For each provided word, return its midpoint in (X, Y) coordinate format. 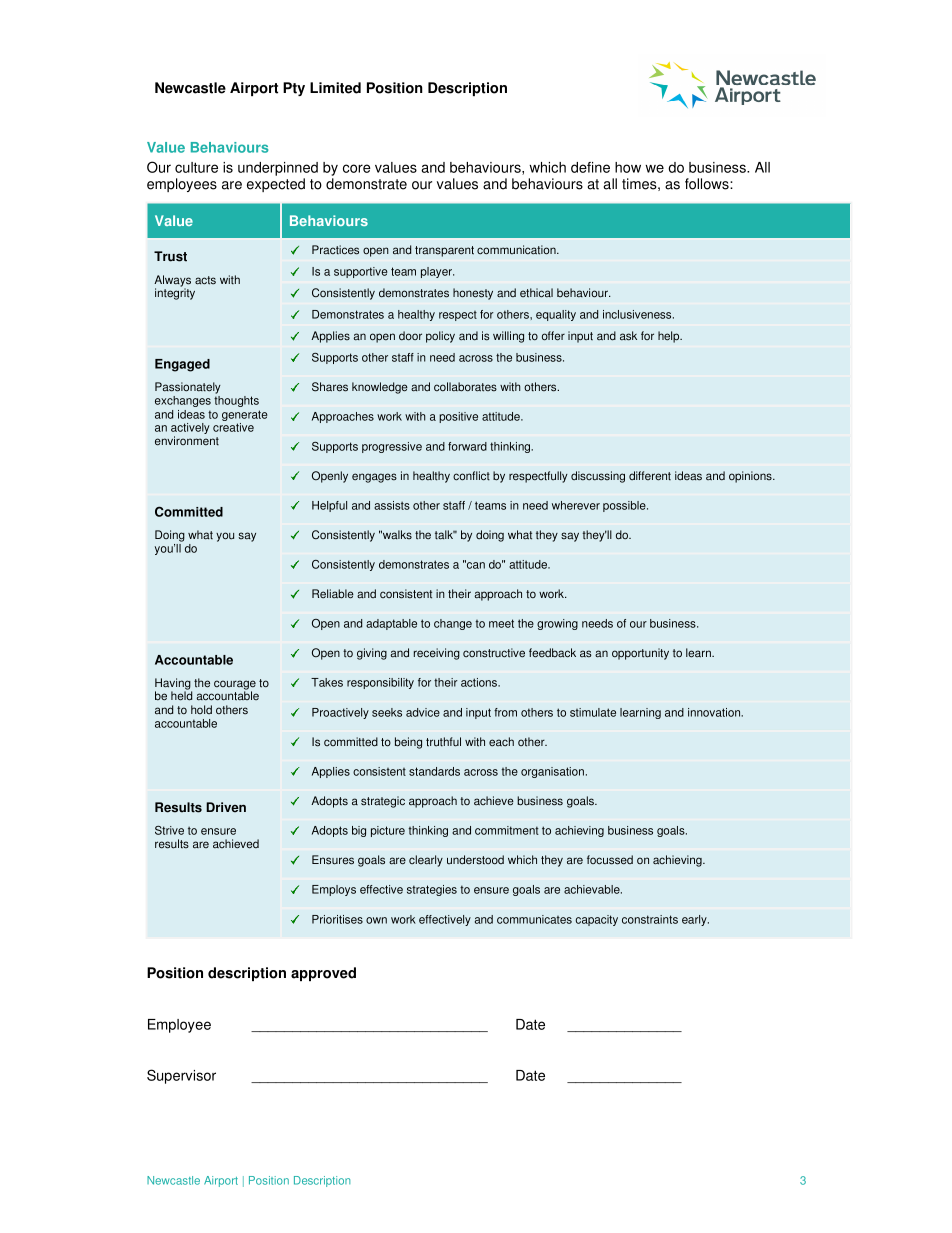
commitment (507, 830)
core (357, 168)
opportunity (640, 654)
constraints (650, 919)
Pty (294, 89)
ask (628, 336)
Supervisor (181, 1076)
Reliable (333, 594)
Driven (226, 807)
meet (501, 623)
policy (440, 337)
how (628, 167)
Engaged (182, 365)
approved (323, 974)
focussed (610, 860)
